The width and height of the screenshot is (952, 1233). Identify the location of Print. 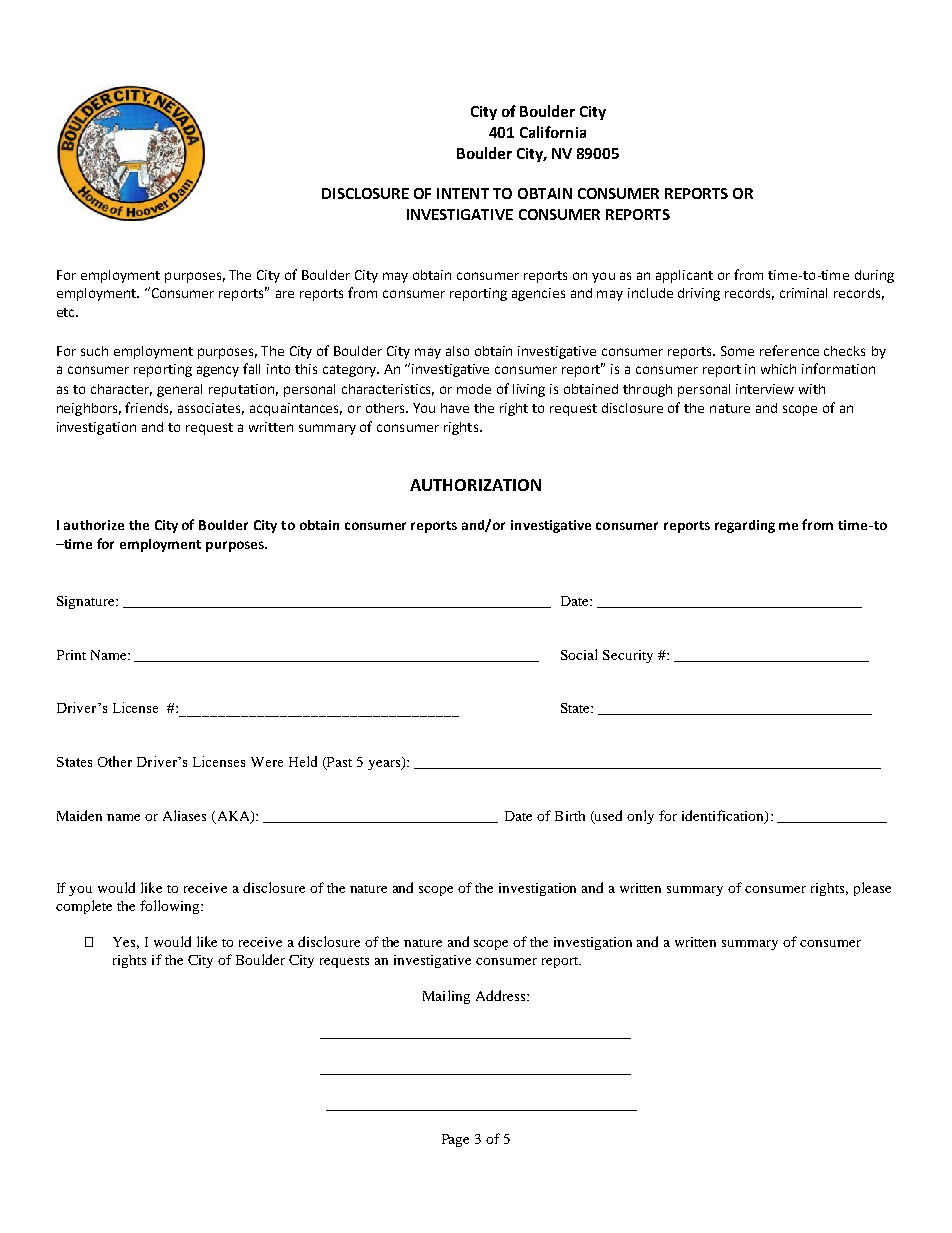
(71, 655).
